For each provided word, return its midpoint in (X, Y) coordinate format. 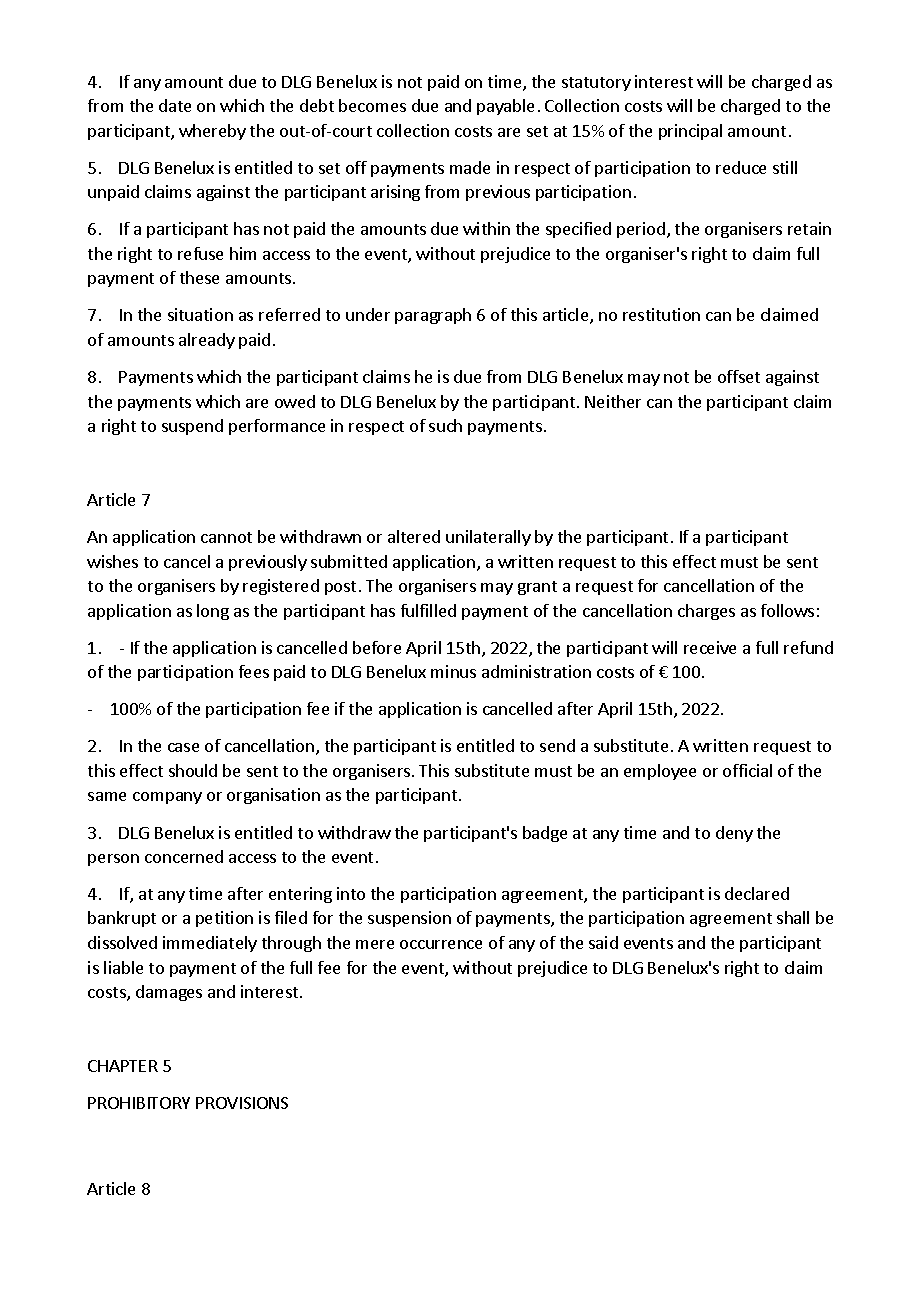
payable (505, 107)
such (445, 425)
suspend (192, 427)
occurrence (441, 944)
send (557, 745)
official (747, 770)
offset (739, 376)
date (175, 105)
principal (690, 132)
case (183, 747)
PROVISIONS (242, 1103)
